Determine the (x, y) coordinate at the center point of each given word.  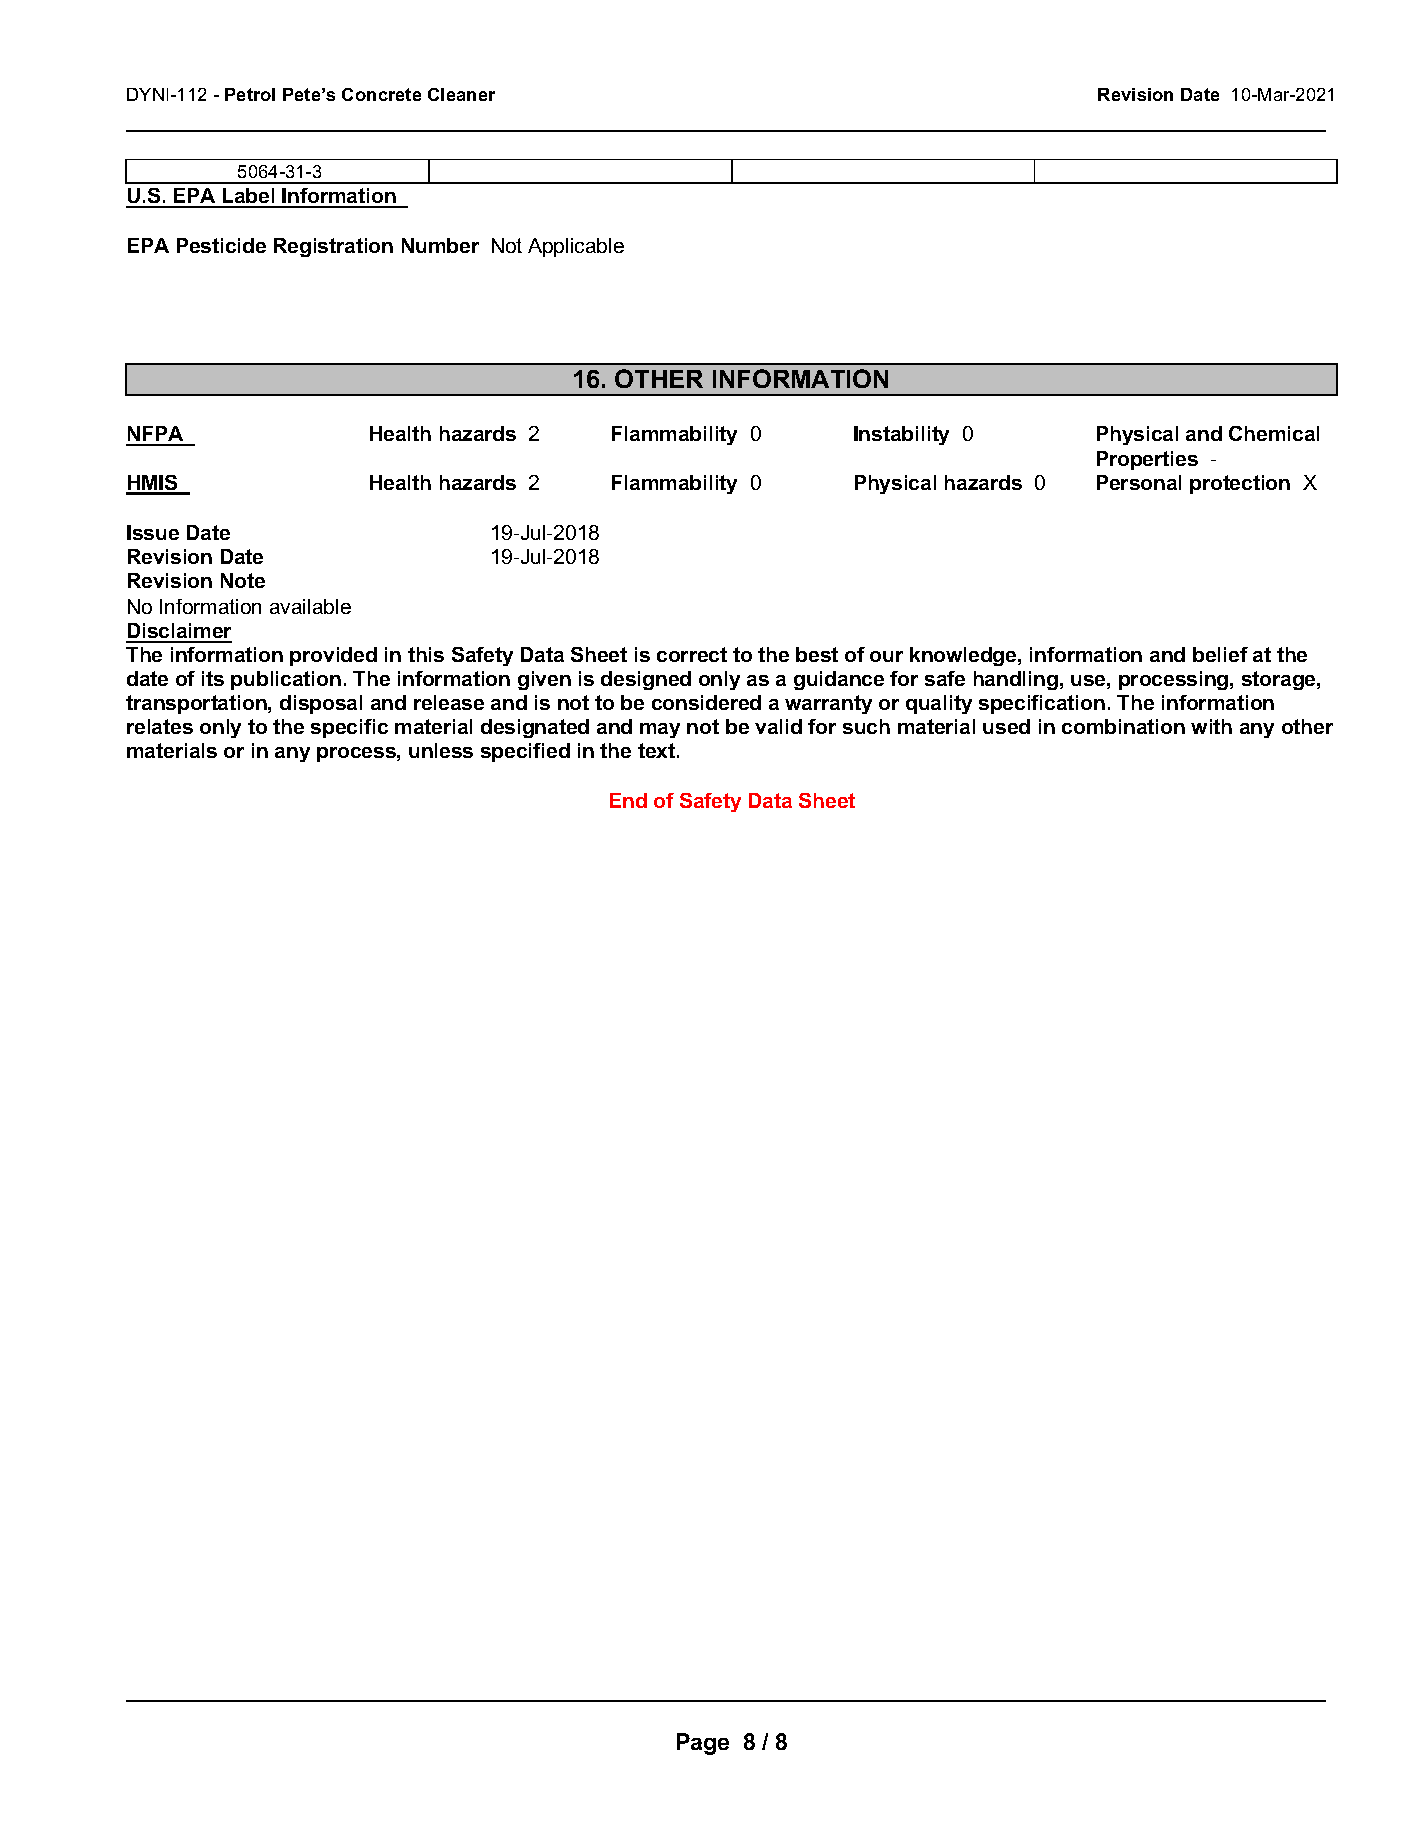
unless (441, 750)
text (658, 750)
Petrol (250, 94)
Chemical (1274, 433)
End (628, 800)
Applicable (576, 247)
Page (703, 1744)
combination (1123, 726)
